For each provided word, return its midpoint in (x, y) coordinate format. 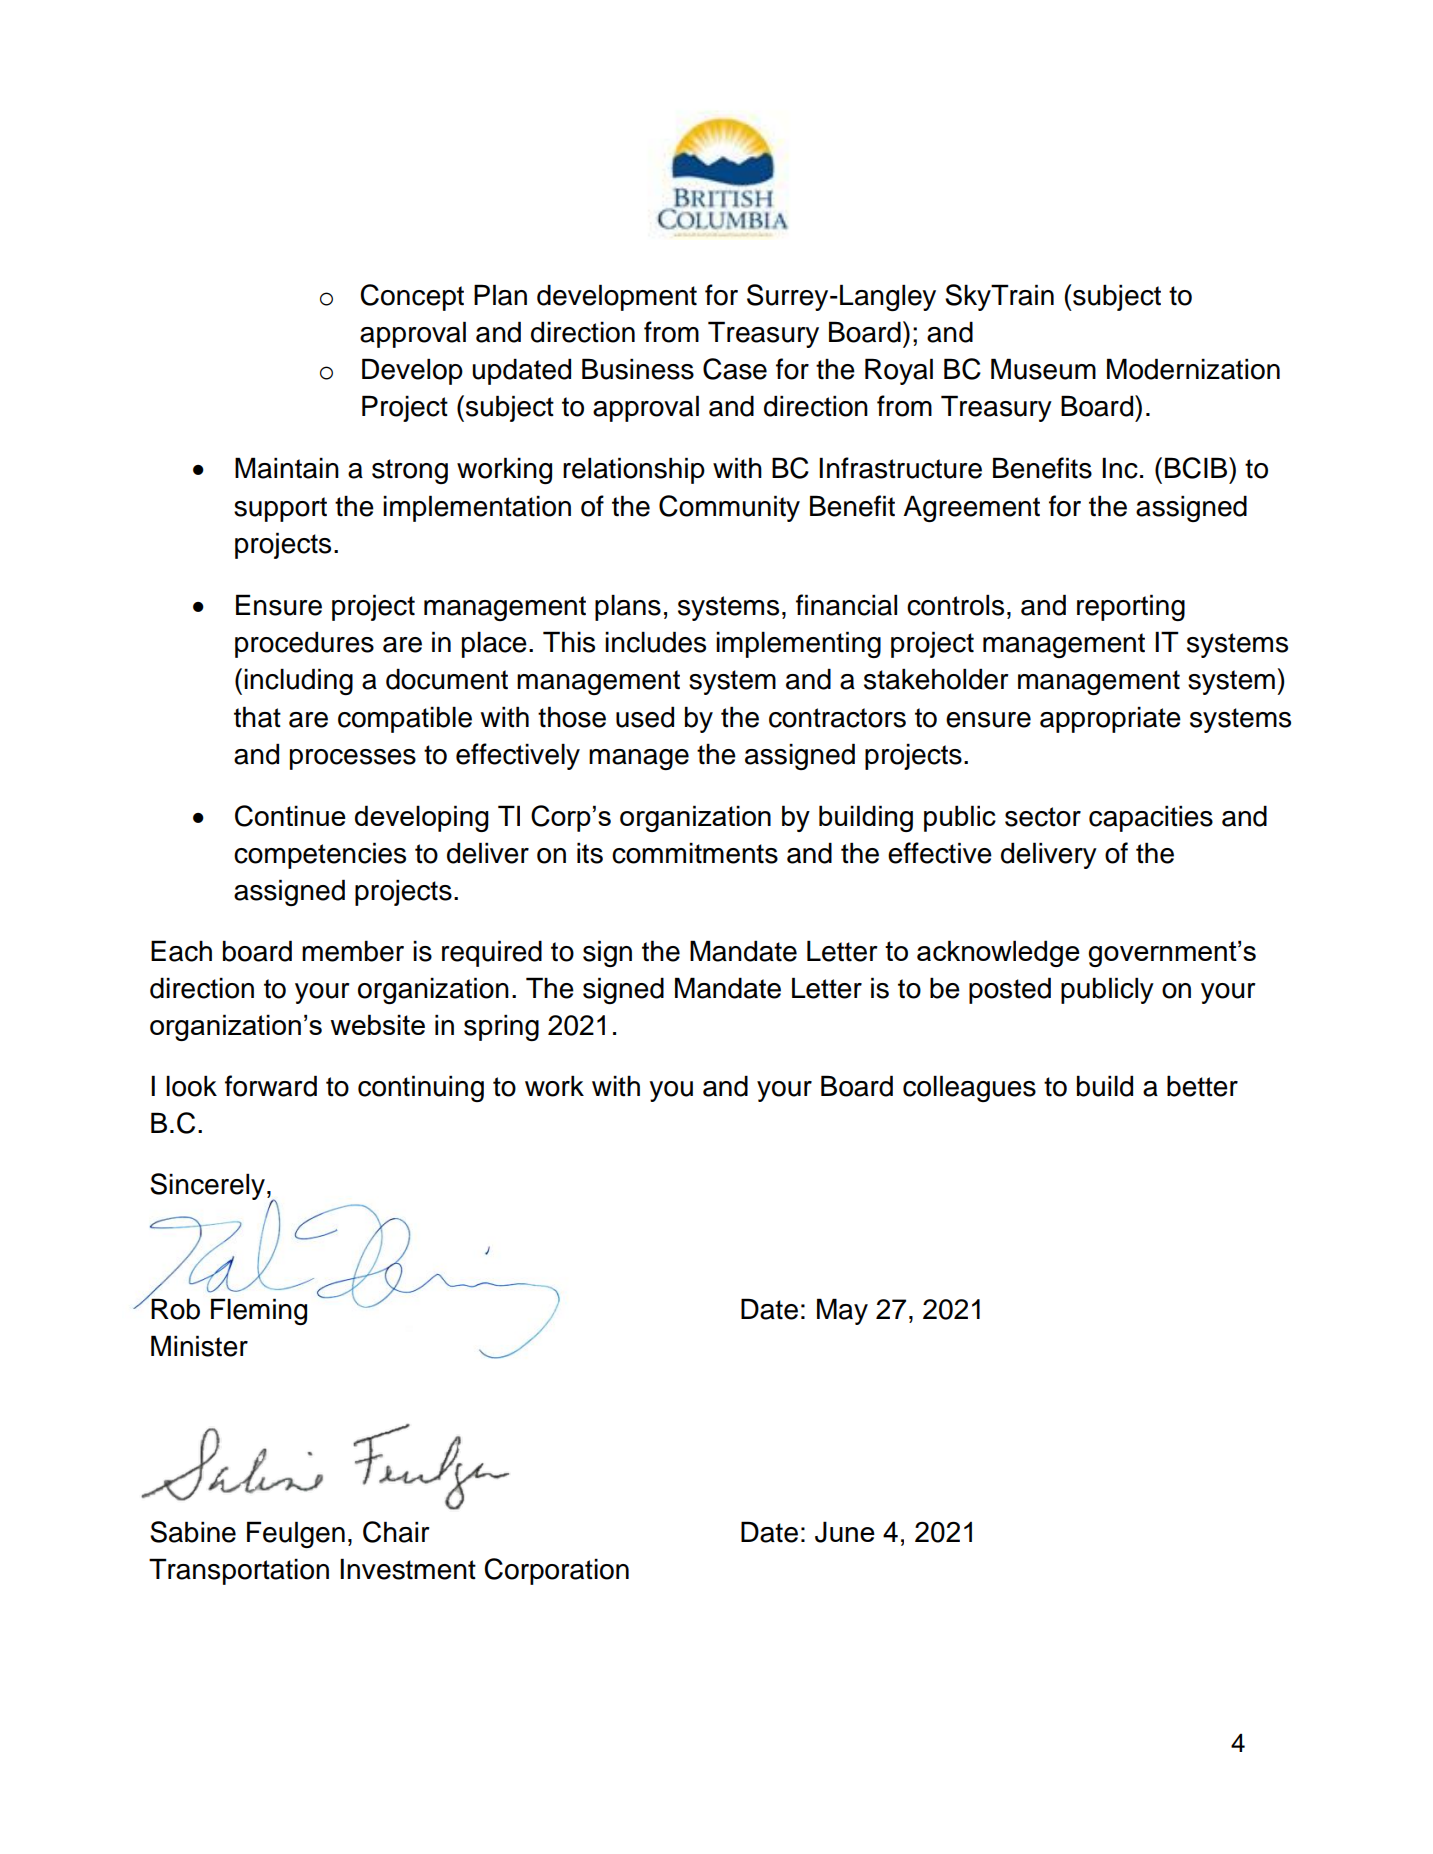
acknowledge (998, 953)
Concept (412, 297)
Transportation (239, 1571)
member (353, 951)
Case (735, 369)
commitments (695, 853)
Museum (1043, 369)
